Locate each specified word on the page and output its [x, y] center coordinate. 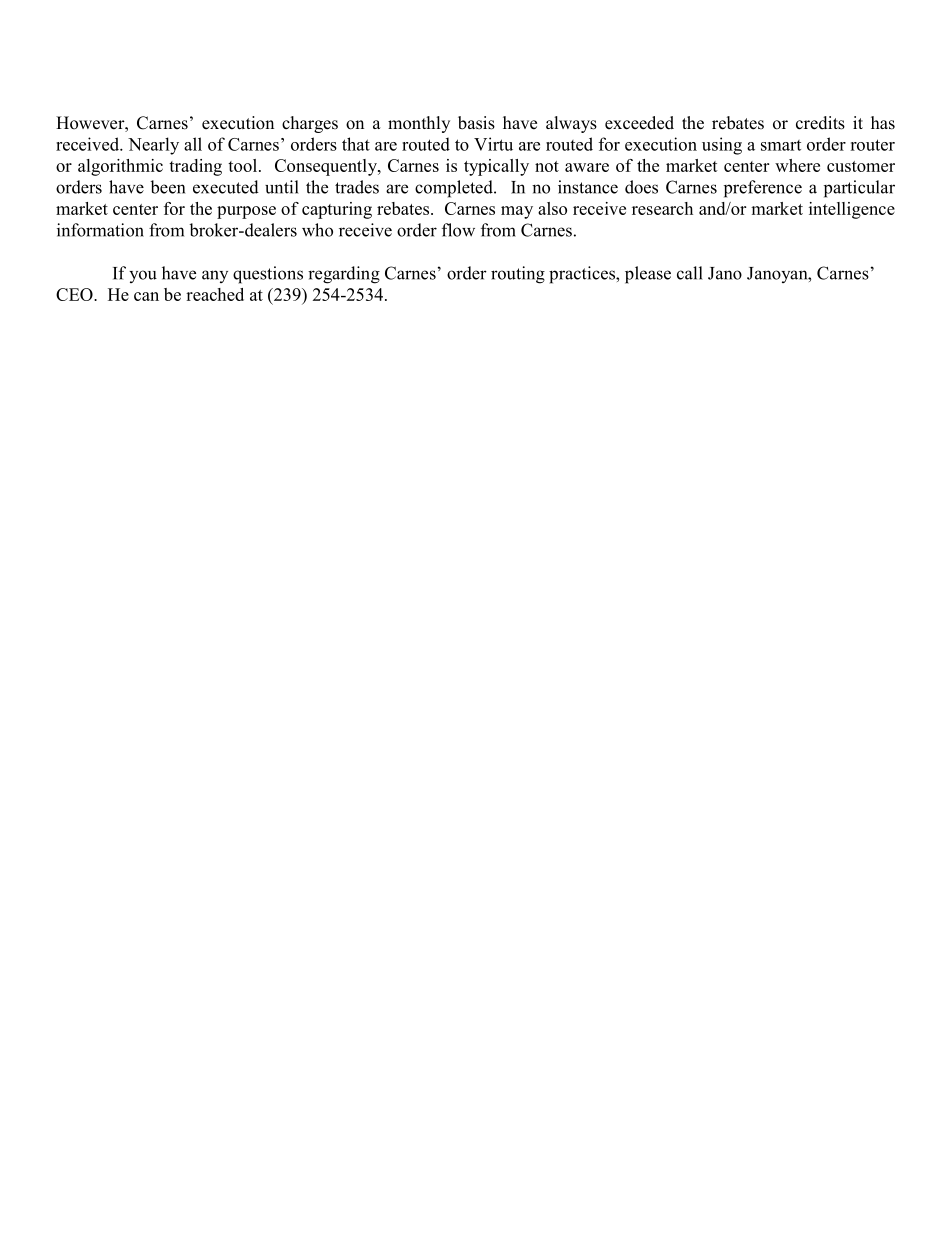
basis [476, 123]
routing [518, 275]
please [648, 275]
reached [215, 294]
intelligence [852, 210]
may [517, 212]
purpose [246, 212]
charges [310, 124]
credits [820, 123]
